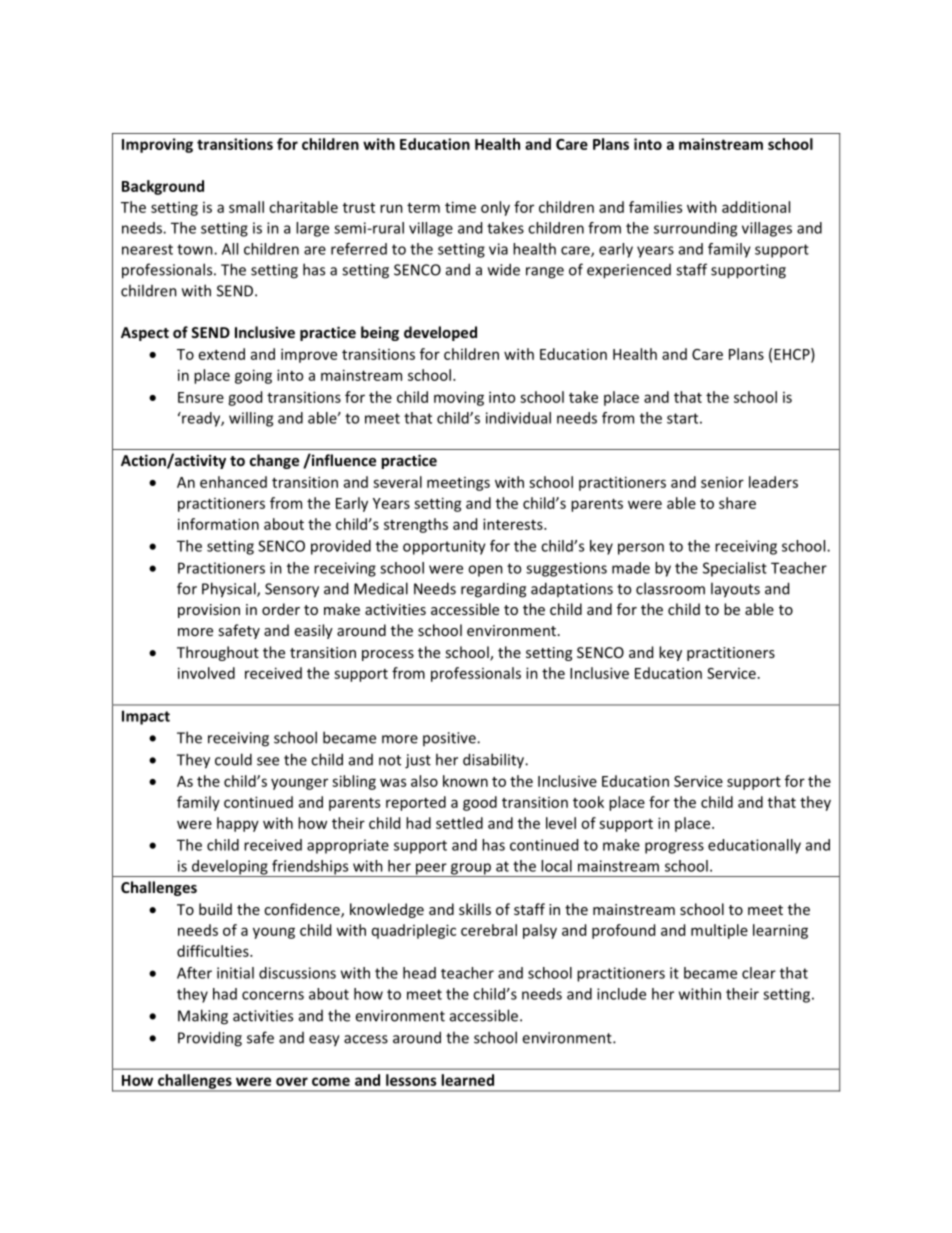  What do you see at coordinates (493, 590) in the image?
I see `regarding` at bounding box center [493, 590].
